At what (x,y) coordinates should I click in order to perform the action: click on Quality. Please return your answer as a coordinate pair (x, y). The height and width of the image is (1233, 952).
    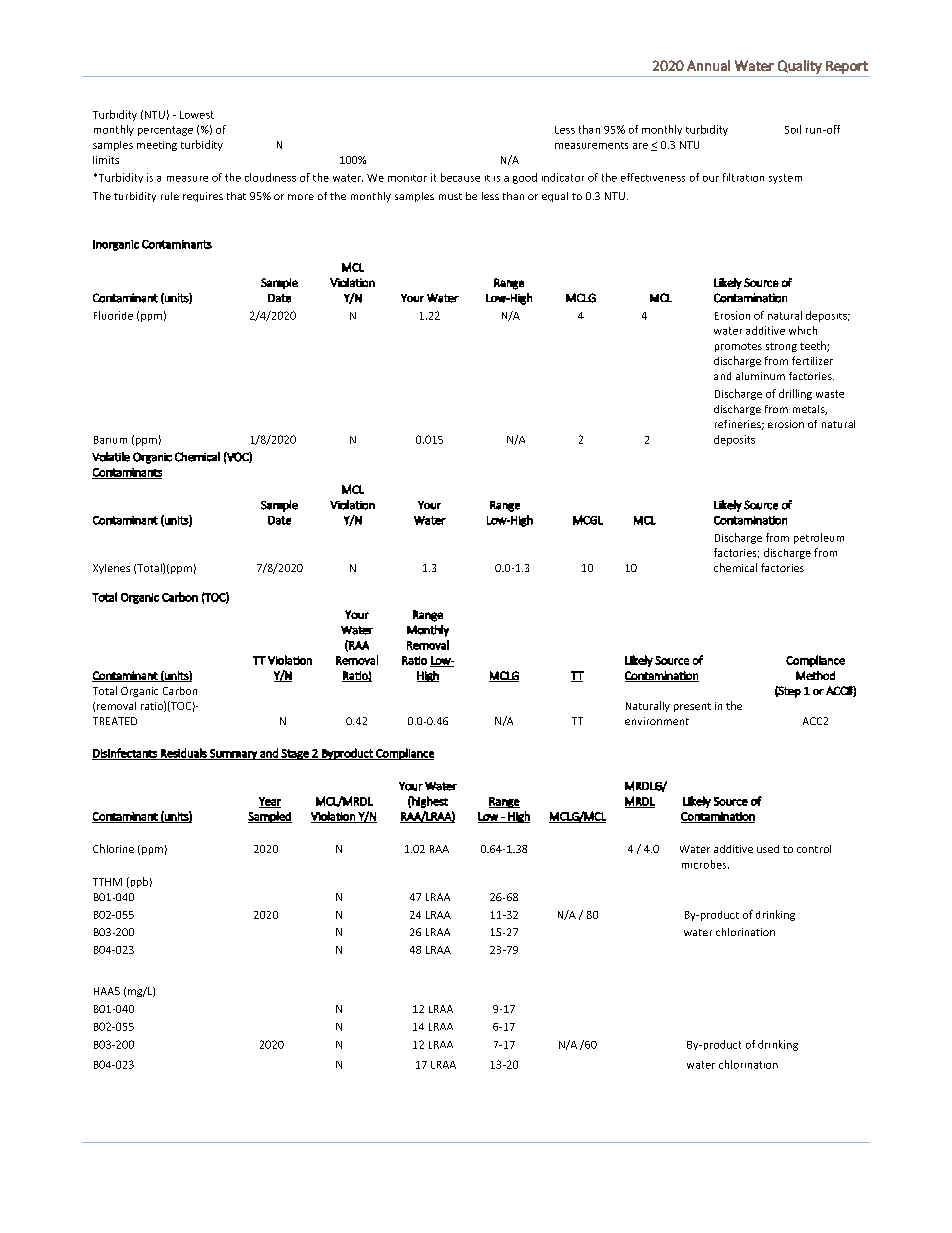
    Looking at the image, I should click on (800, 67).
